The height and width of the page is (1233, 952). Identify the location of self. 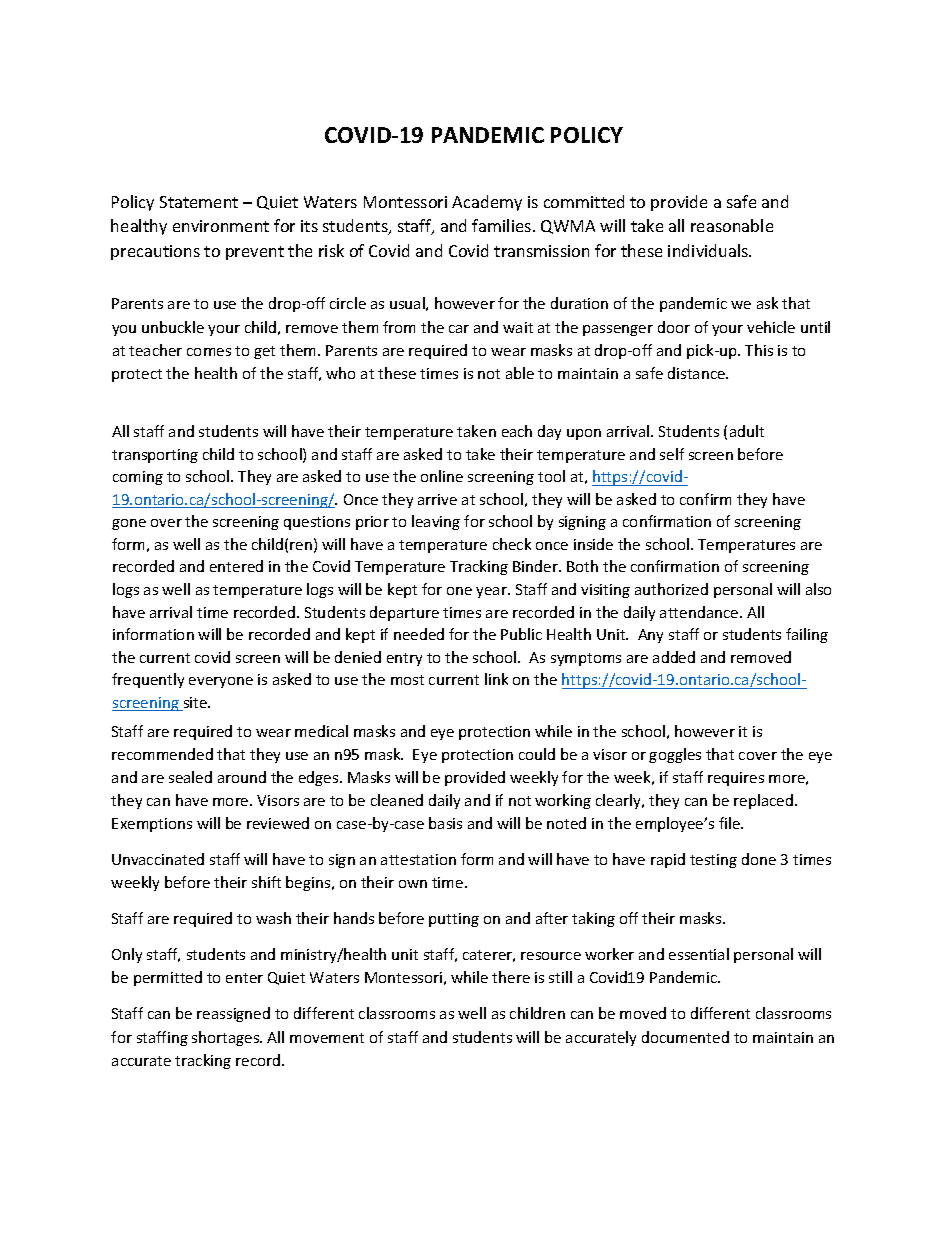
(672, 454).
